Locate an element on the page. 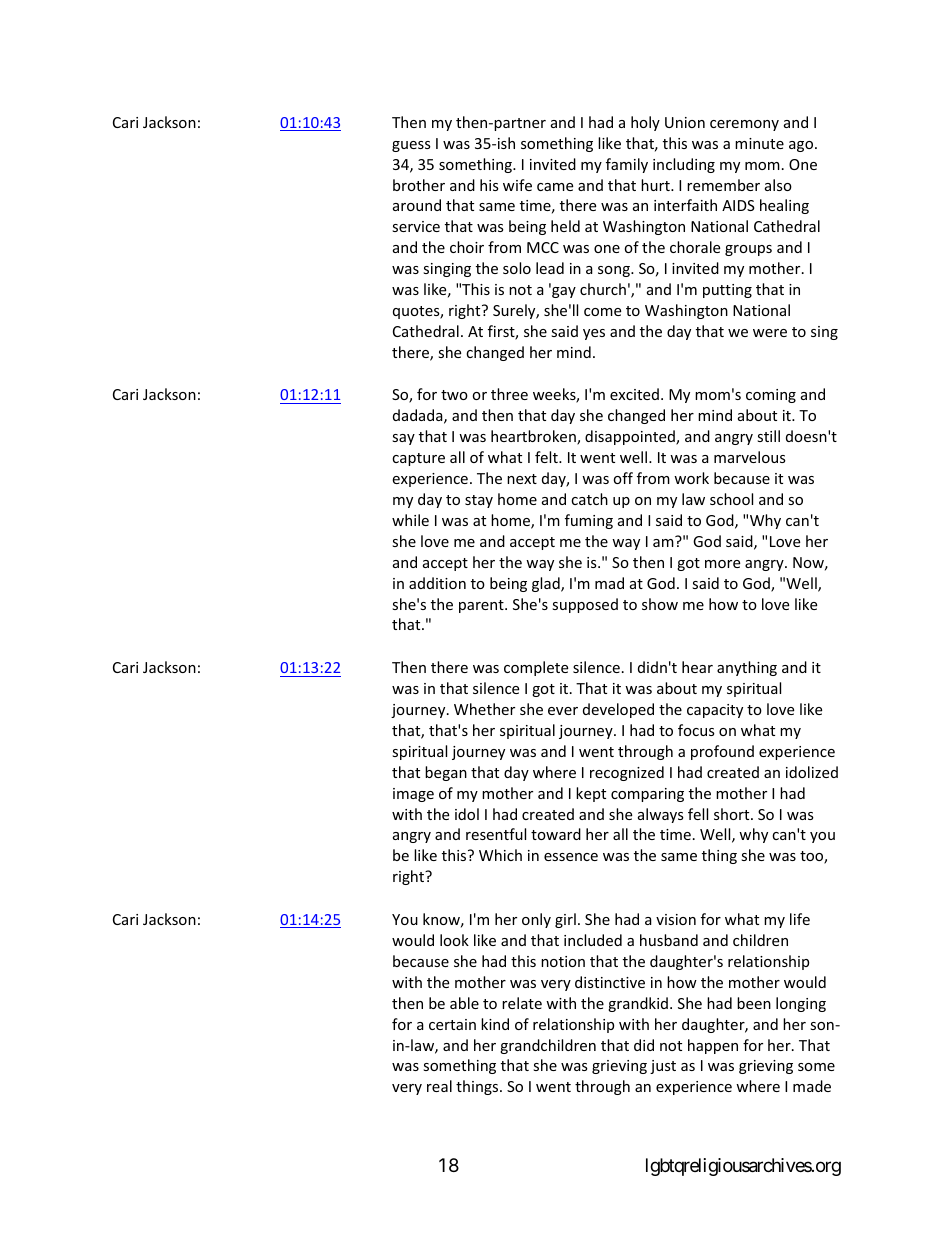 This image has width=952, height=1233. grandkid is located at coordinates (638, 1004).
